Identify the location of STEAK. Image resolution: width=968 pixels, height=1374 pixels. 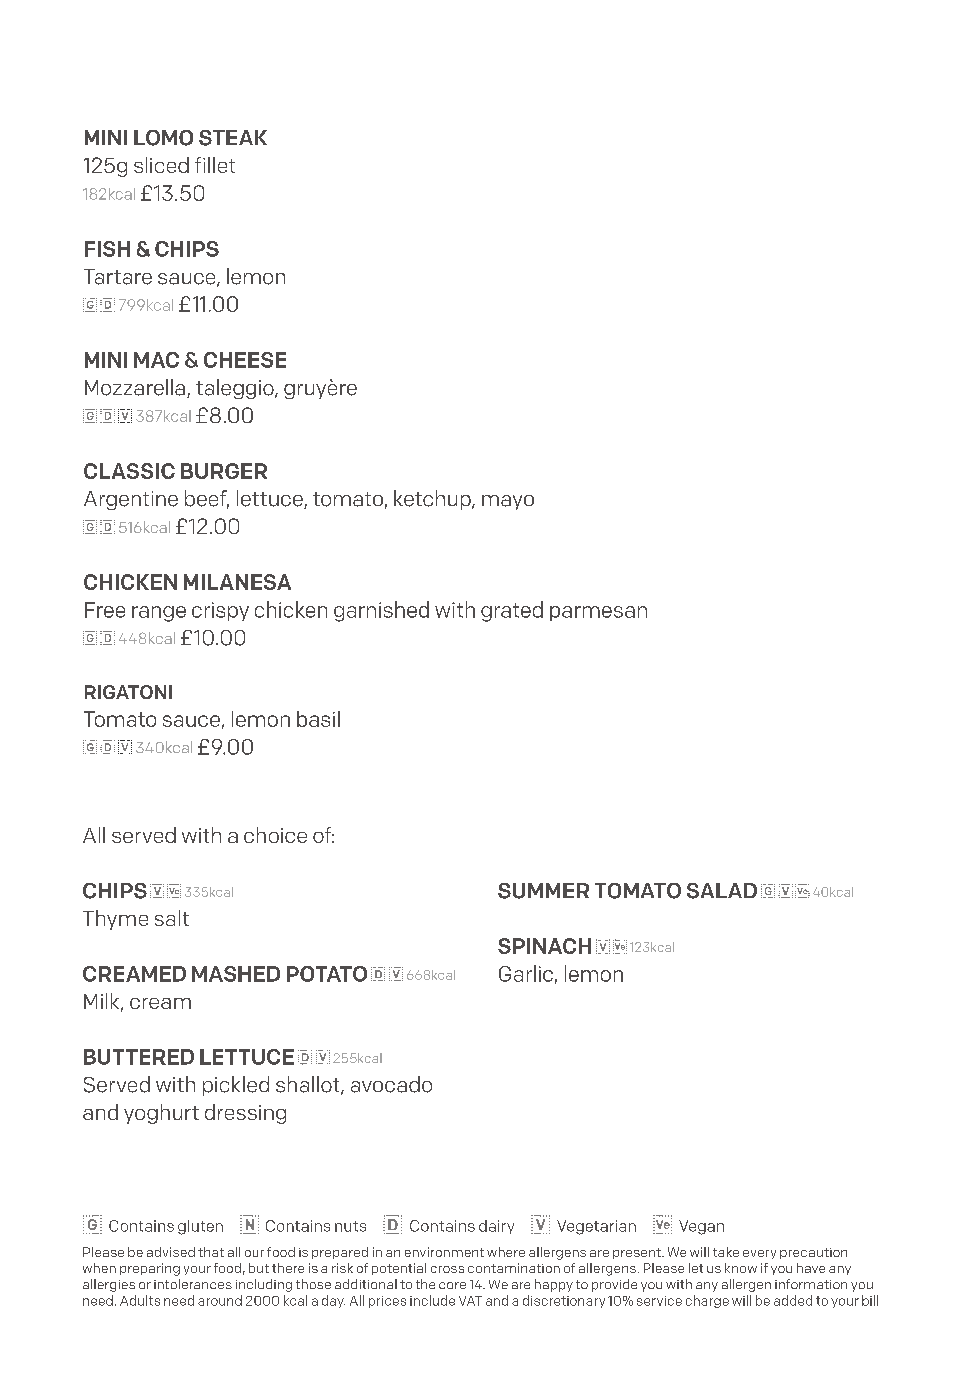
(233, 138).
